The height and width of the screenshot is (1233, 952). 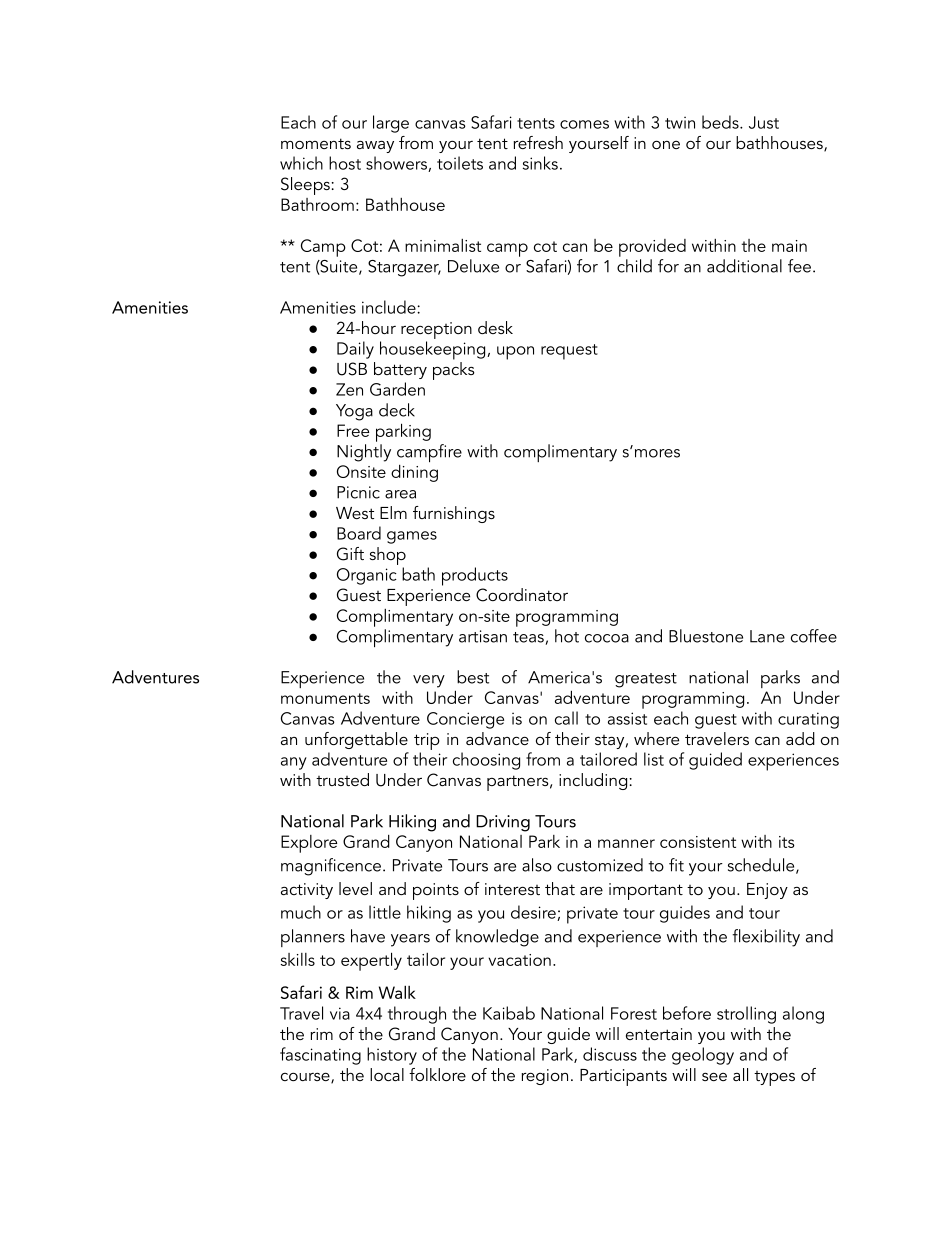 I want to click on Just, so click(x=764, y=122).
